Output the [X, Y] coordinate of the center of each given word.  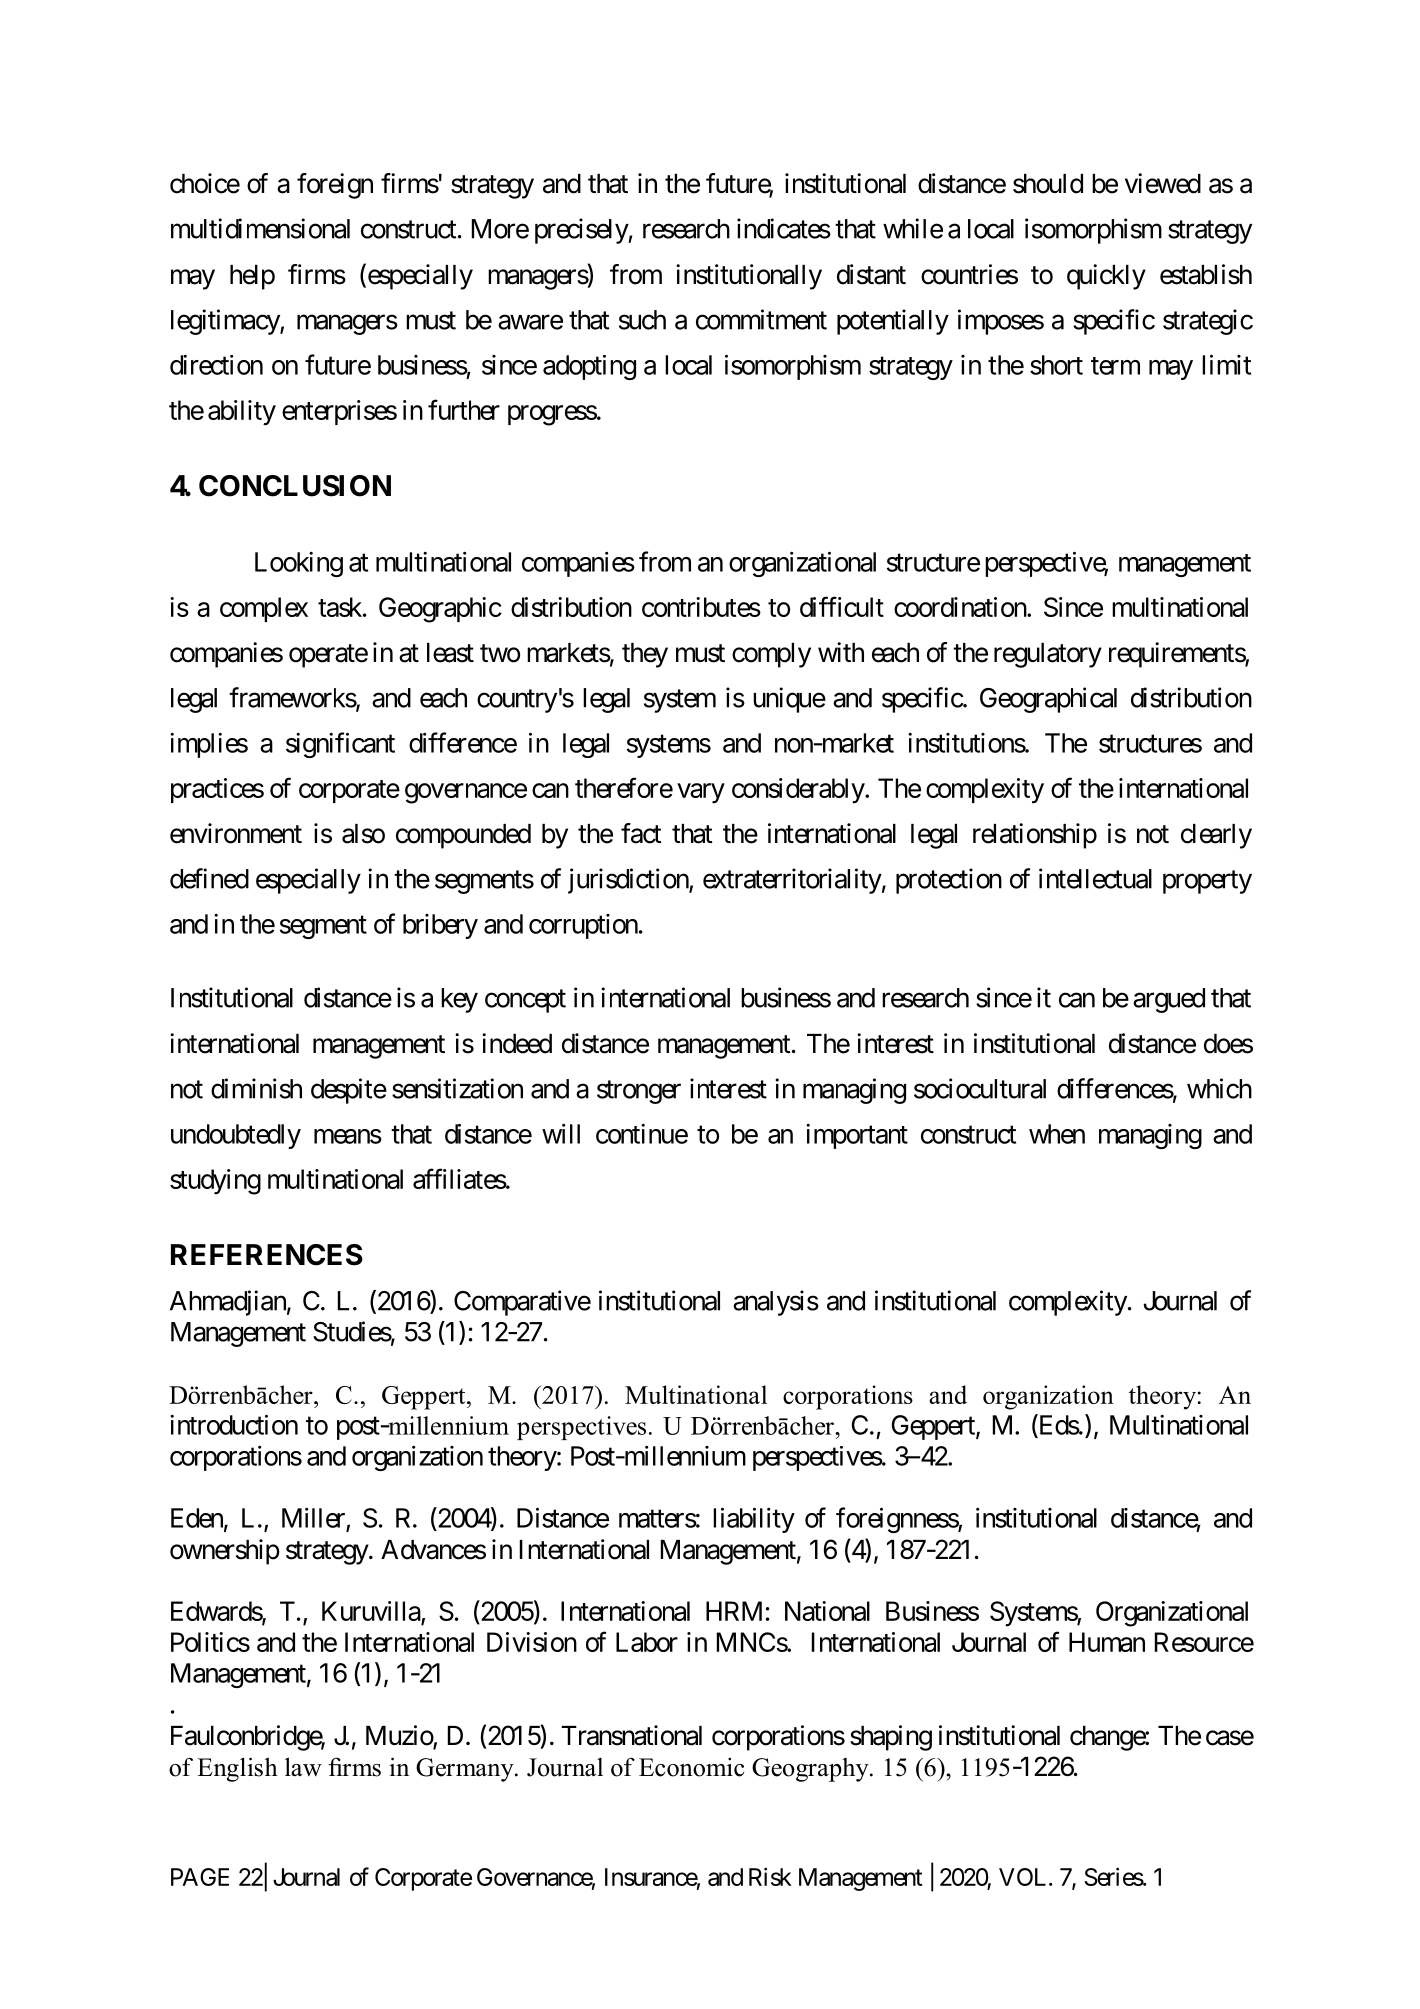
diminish [256, 1088]
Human [1107, 1642]
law [303, 1767]
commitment [761, 319]
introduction [234, 1424]
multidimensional [260, 228]
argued [1169, 1000]
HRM [734, 1611]
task [341, 607]
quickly [1106, 277]
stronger [639, 1092]
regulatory [1048, 655]
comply [771, 655]
